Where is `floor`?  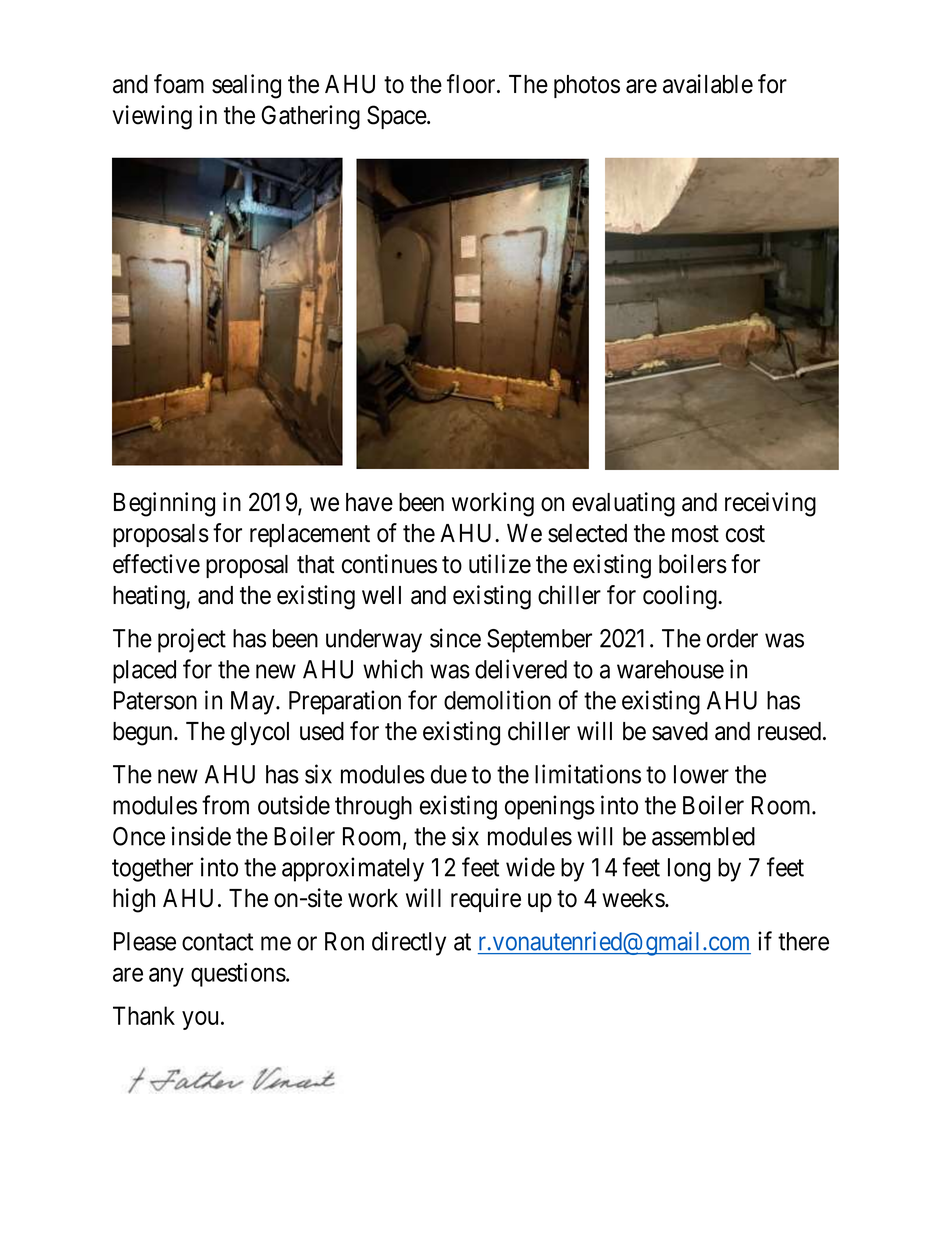
floor is located at coordinates (472, 84).
